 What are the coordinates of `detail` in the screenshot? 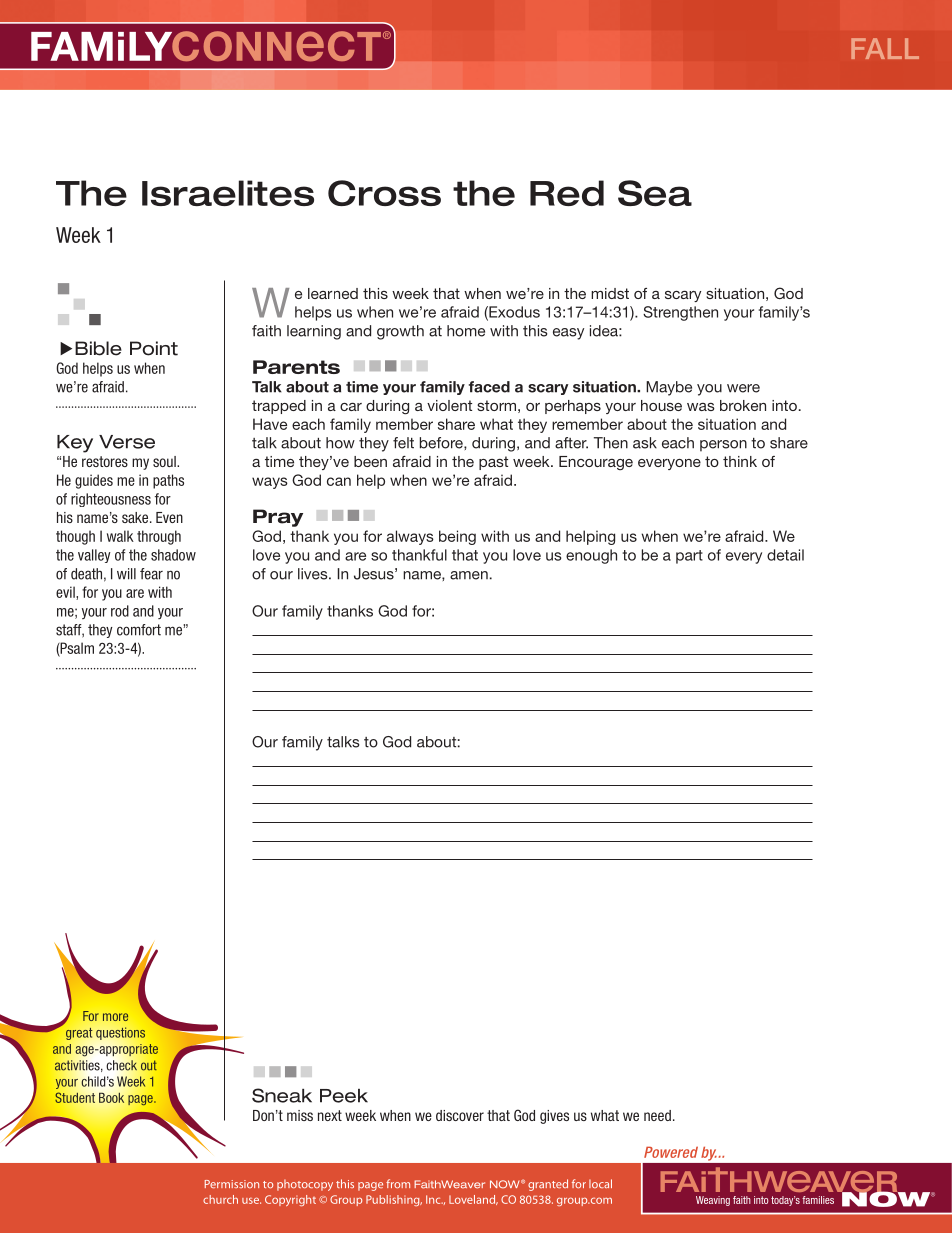 It's located at (785, 555).
